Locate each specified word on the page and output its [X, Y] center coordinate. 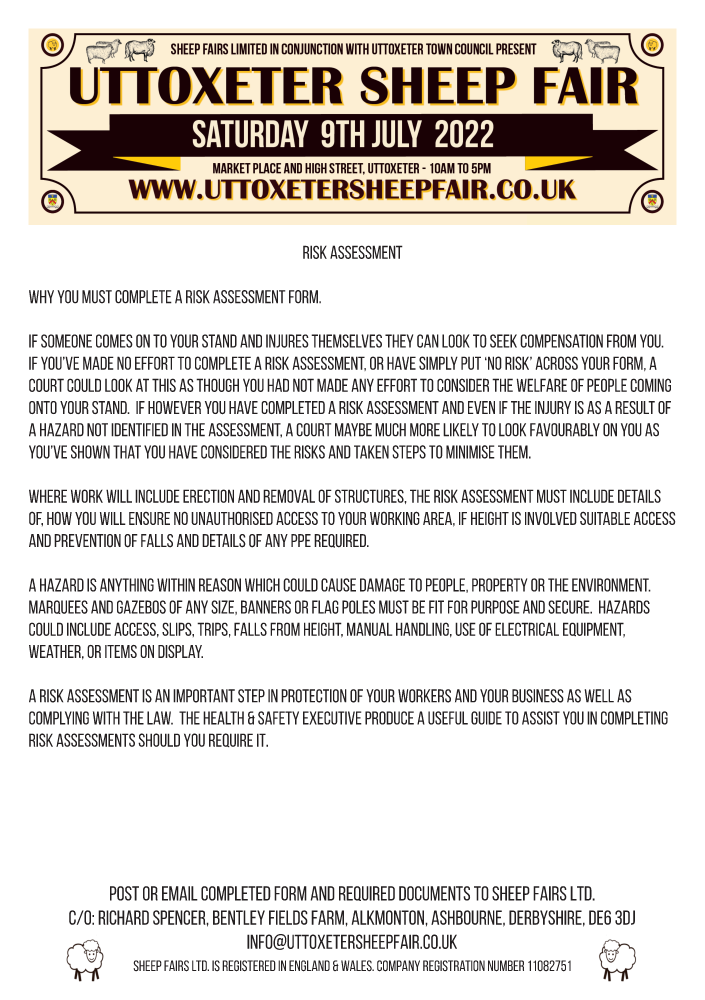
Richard [123, 917]
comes [114, 341]
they [399, 341]
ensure [149, 518]
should [159, 740]
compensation [561, 341]
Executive [332, 718]
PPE [301, 540]
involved [551, 518]
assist [541, 718]
